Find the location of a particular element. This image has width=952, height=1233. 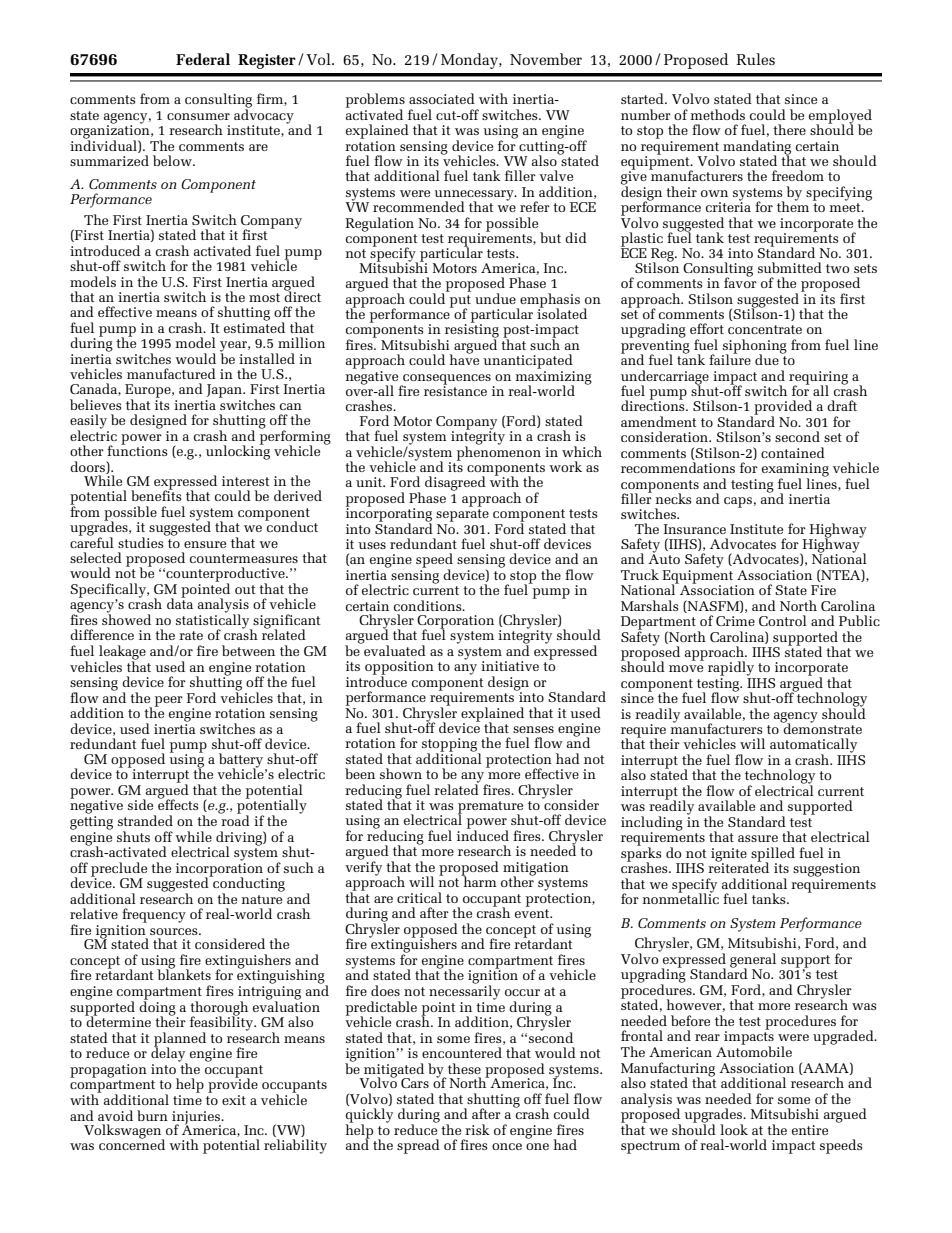

functions is located at coordinates (137, 449).
